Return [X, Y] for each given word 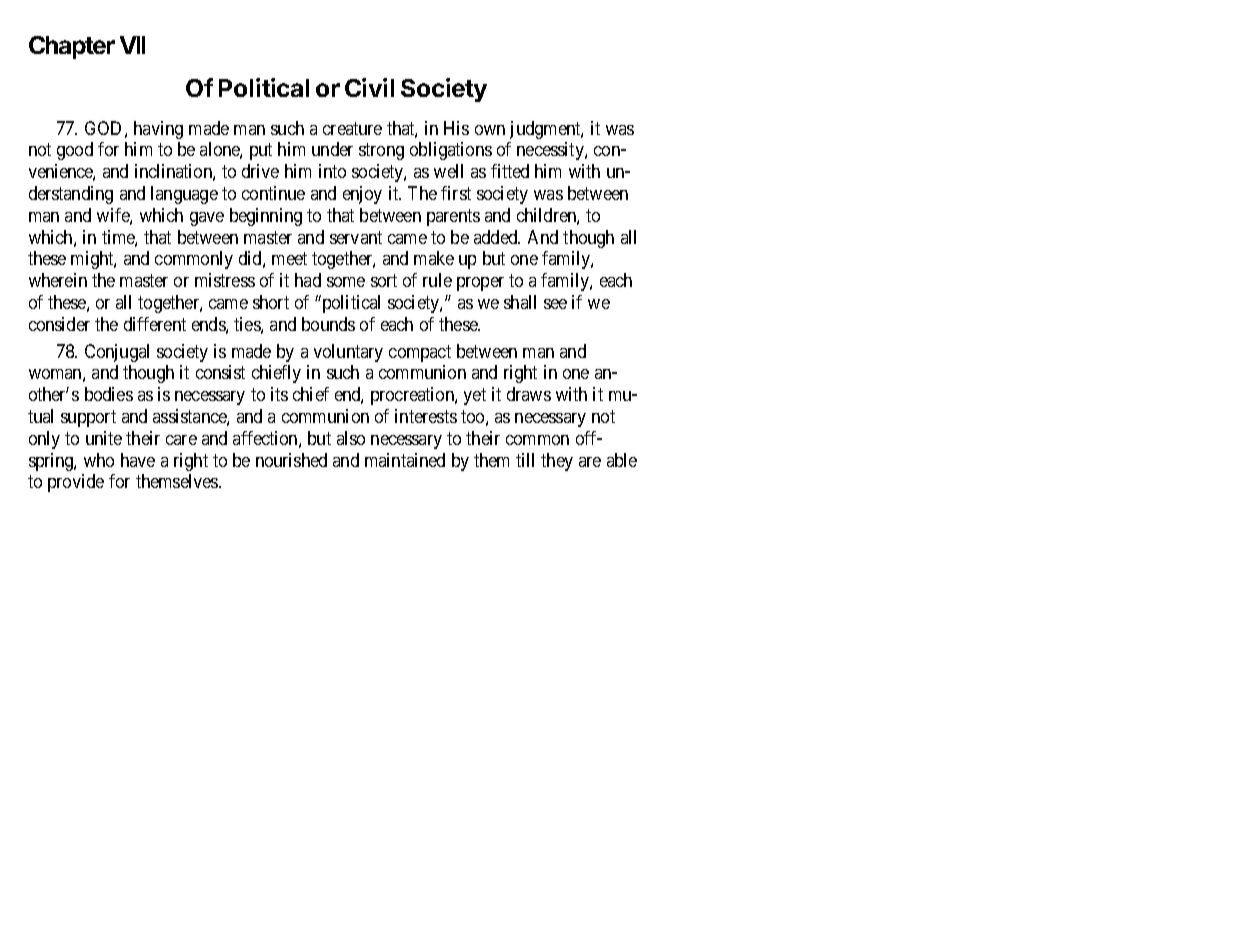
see [555, 304]
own [490, 130]
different [155, 324]
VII [132, 45]
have [138, 460]
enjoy [362, 195]
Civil [369, 87]
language [184, 195]
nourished [291, 460]
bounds [328, 324]
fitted [510, 171]
